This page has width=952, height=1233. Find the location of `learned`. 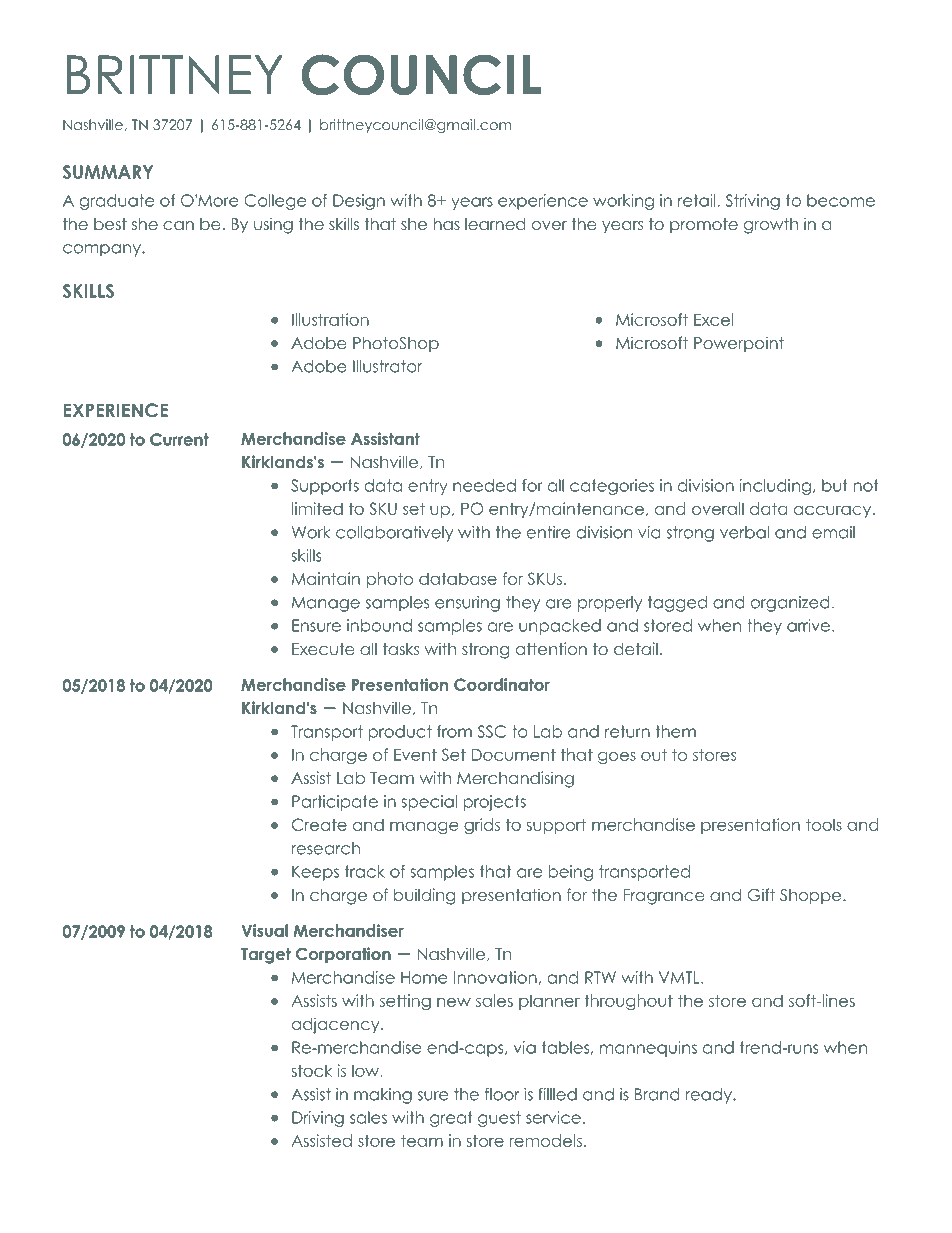

learned is located at coordinates (495, 224).
